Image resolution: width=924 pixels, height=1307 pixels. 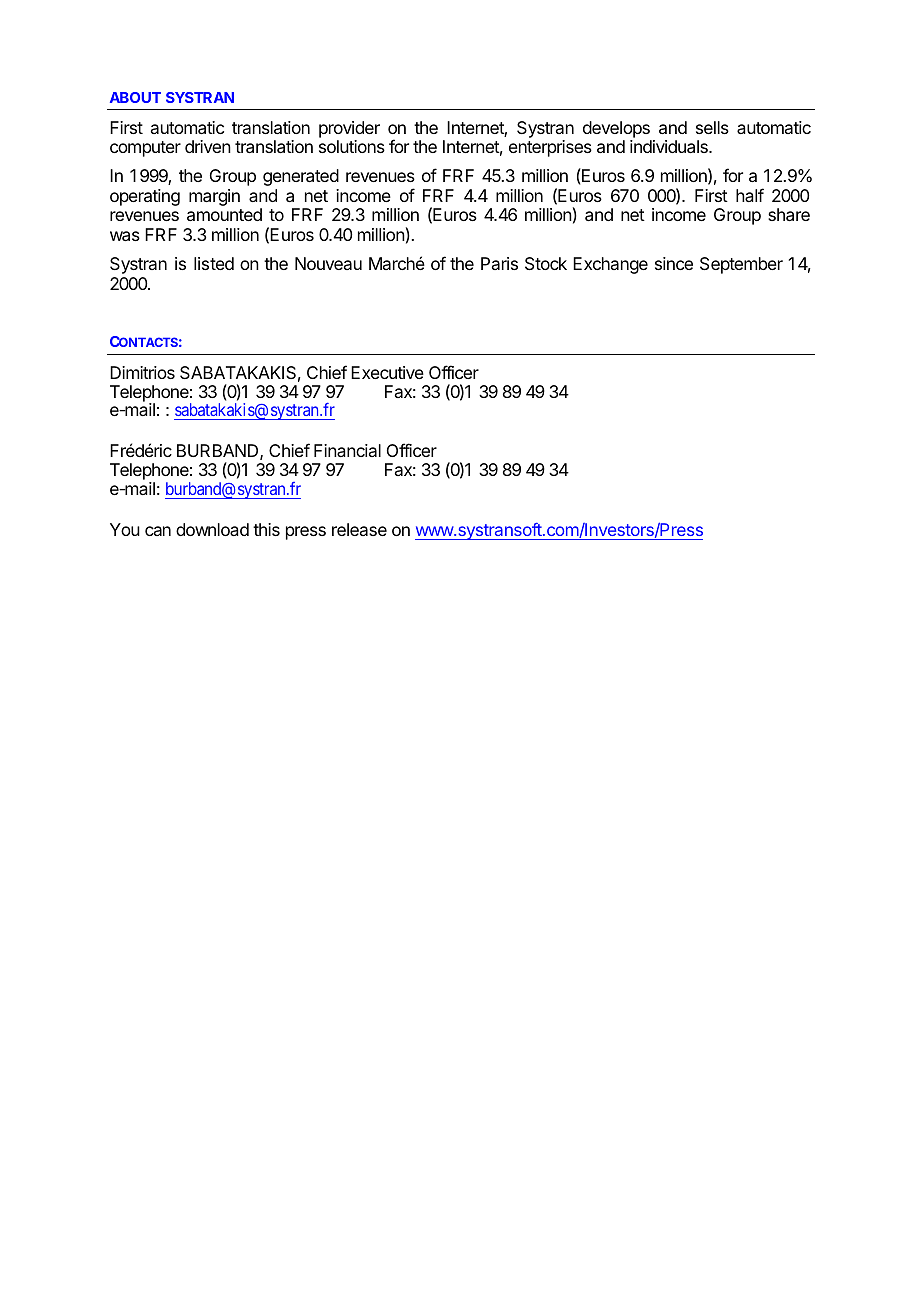 I want to click on listed, so click(x=214, y=263).
